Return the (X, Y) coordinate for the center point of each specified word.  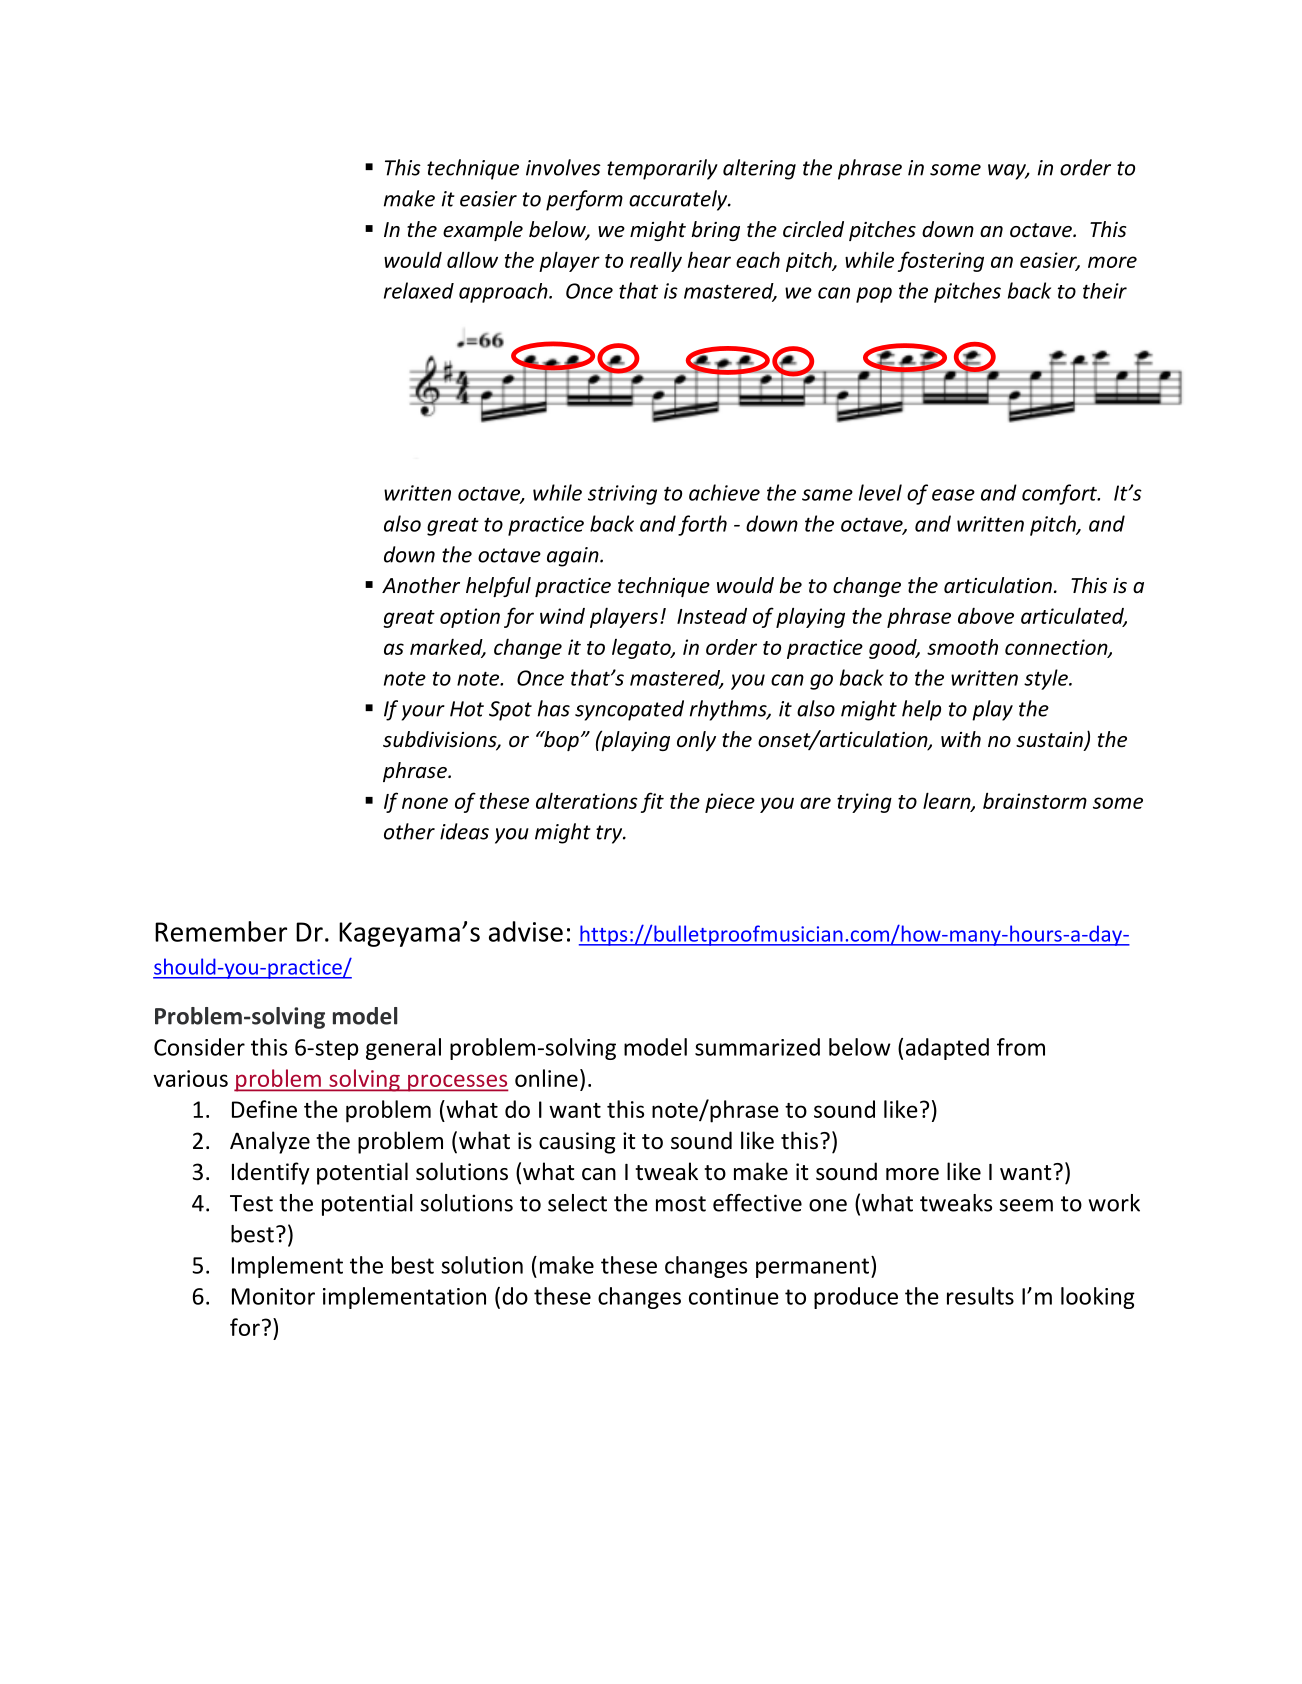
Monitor (273, 1296)
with (961, 739)
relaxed (419, 290)
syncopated (629, 710)
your (423, 713)
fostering (941, 261)
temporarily (662, 169)
